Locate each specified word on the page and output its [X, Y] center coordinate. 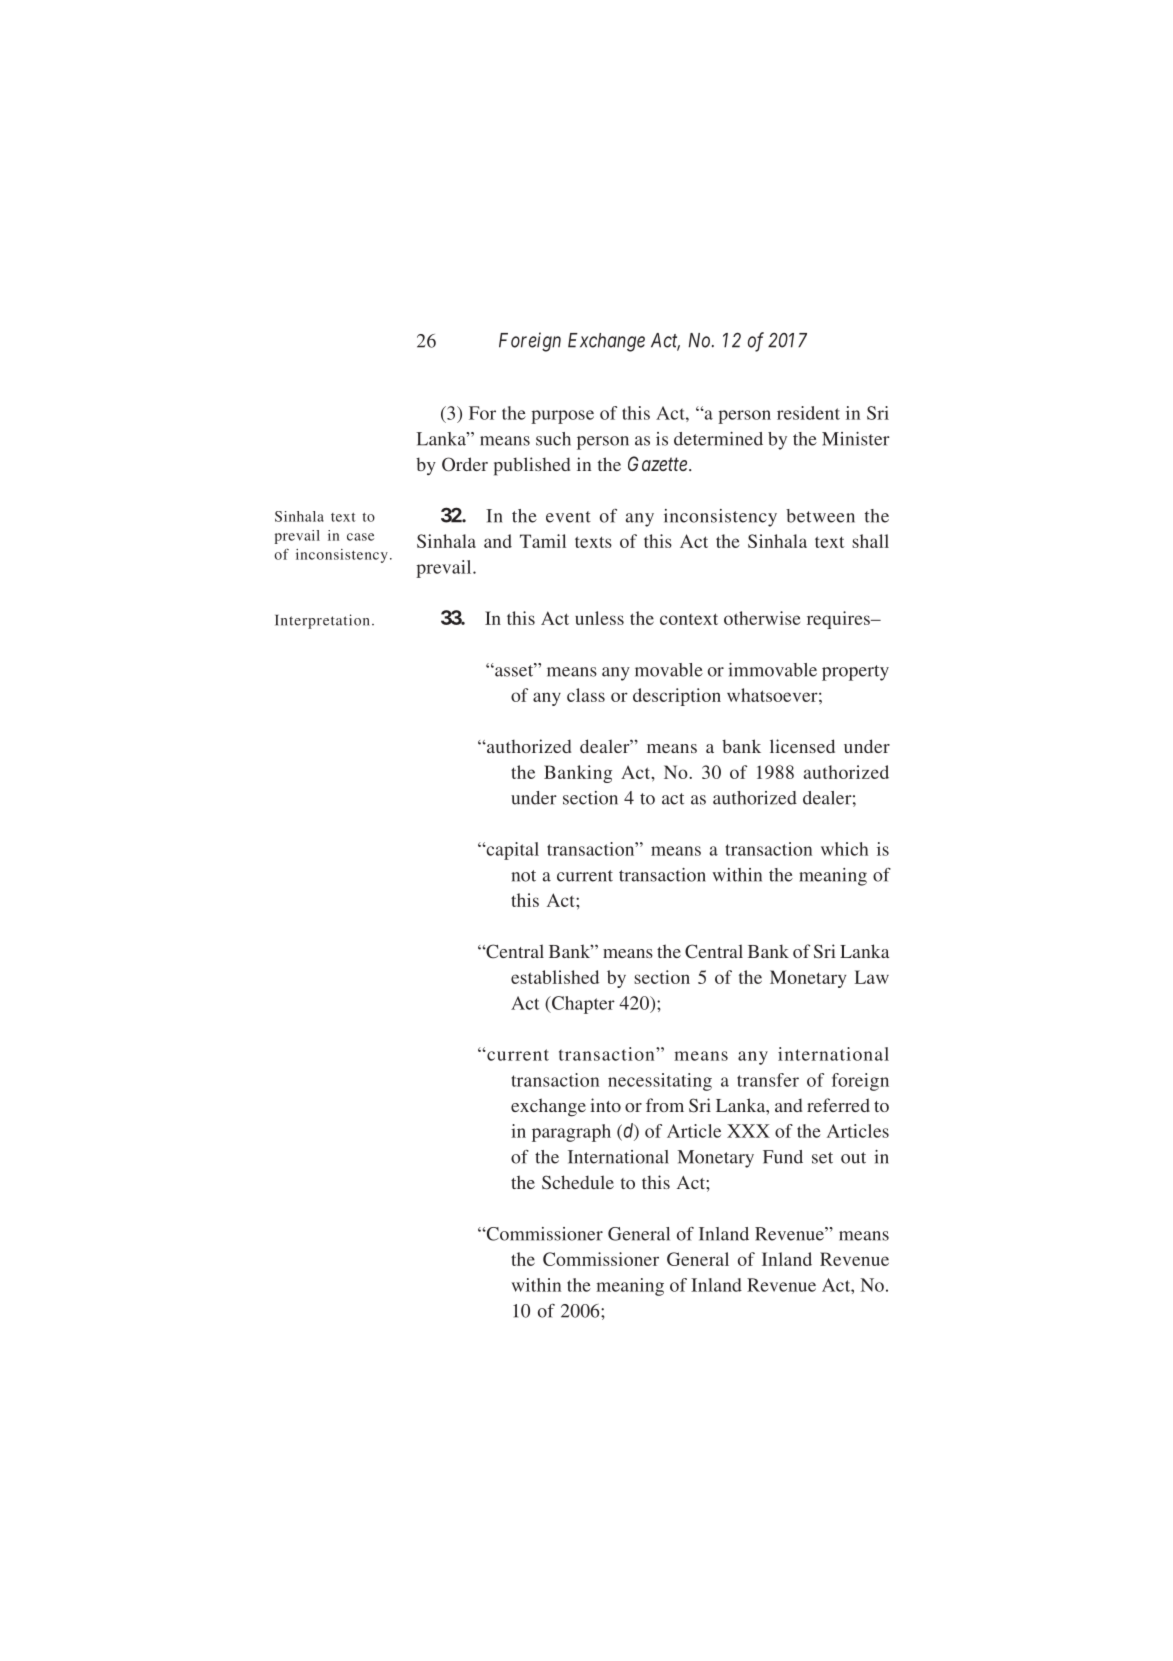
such [553, 439]
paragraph [571, 1133]
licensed [802, 746]
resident [808, 413]
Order [465, 464]
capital [511, 851]
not [523, 876]
